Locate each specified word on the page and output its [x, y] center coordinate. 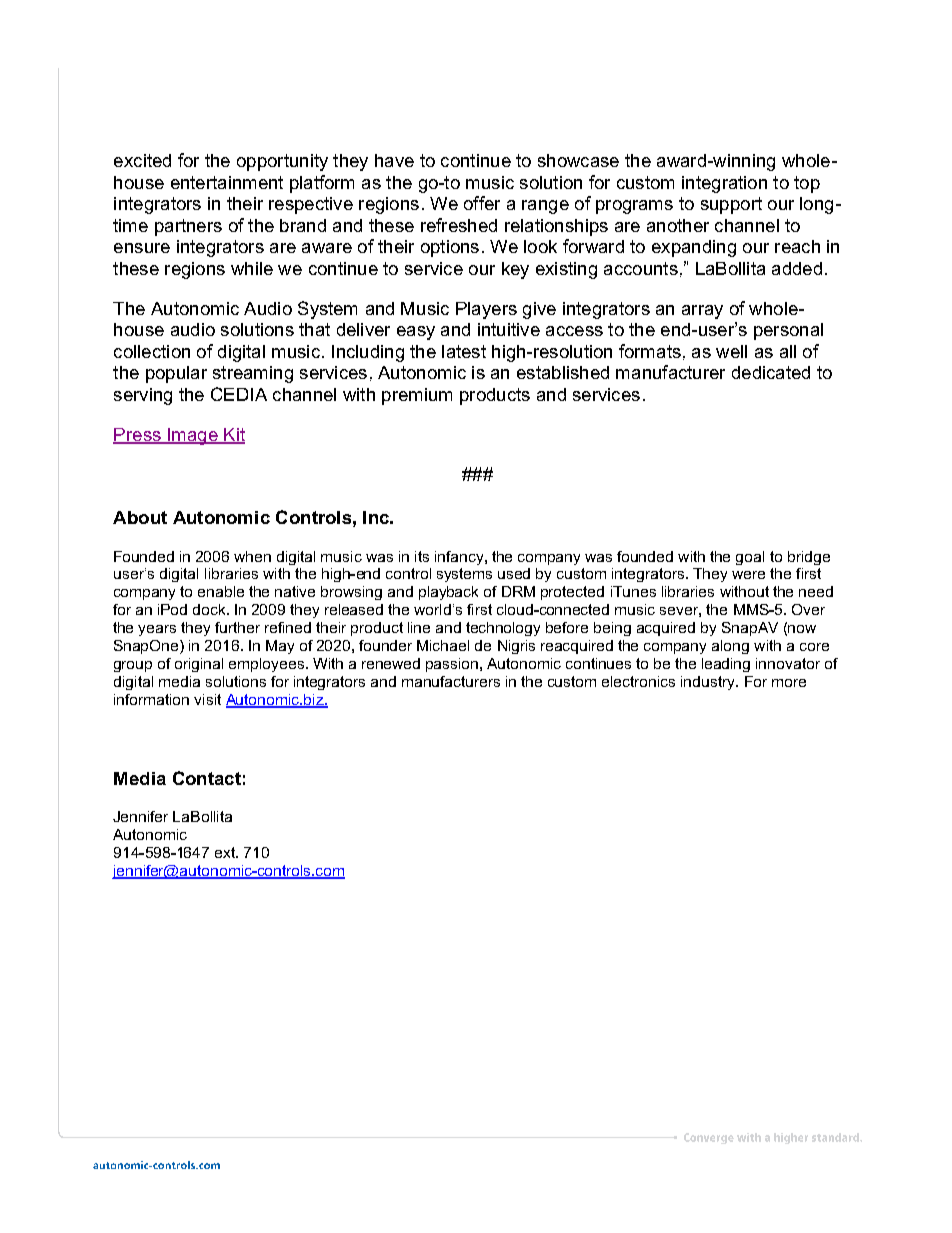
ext [226, 852]
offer [482, 203]
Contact [207, 778]
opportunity [282, 162]
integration [724, 184]
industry [709, 683]
